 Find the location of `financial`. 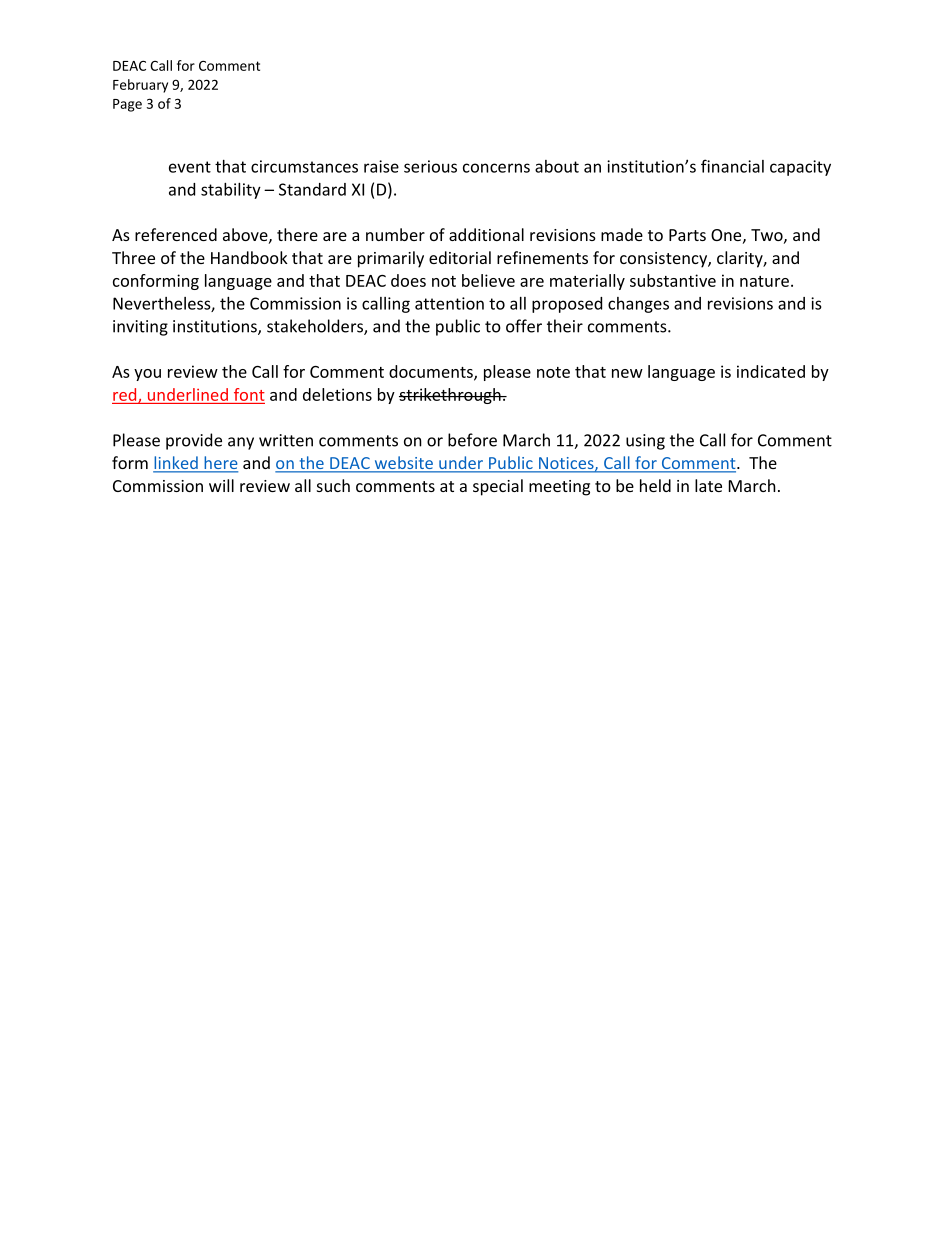

financial is located at coordinates (732, 166).
